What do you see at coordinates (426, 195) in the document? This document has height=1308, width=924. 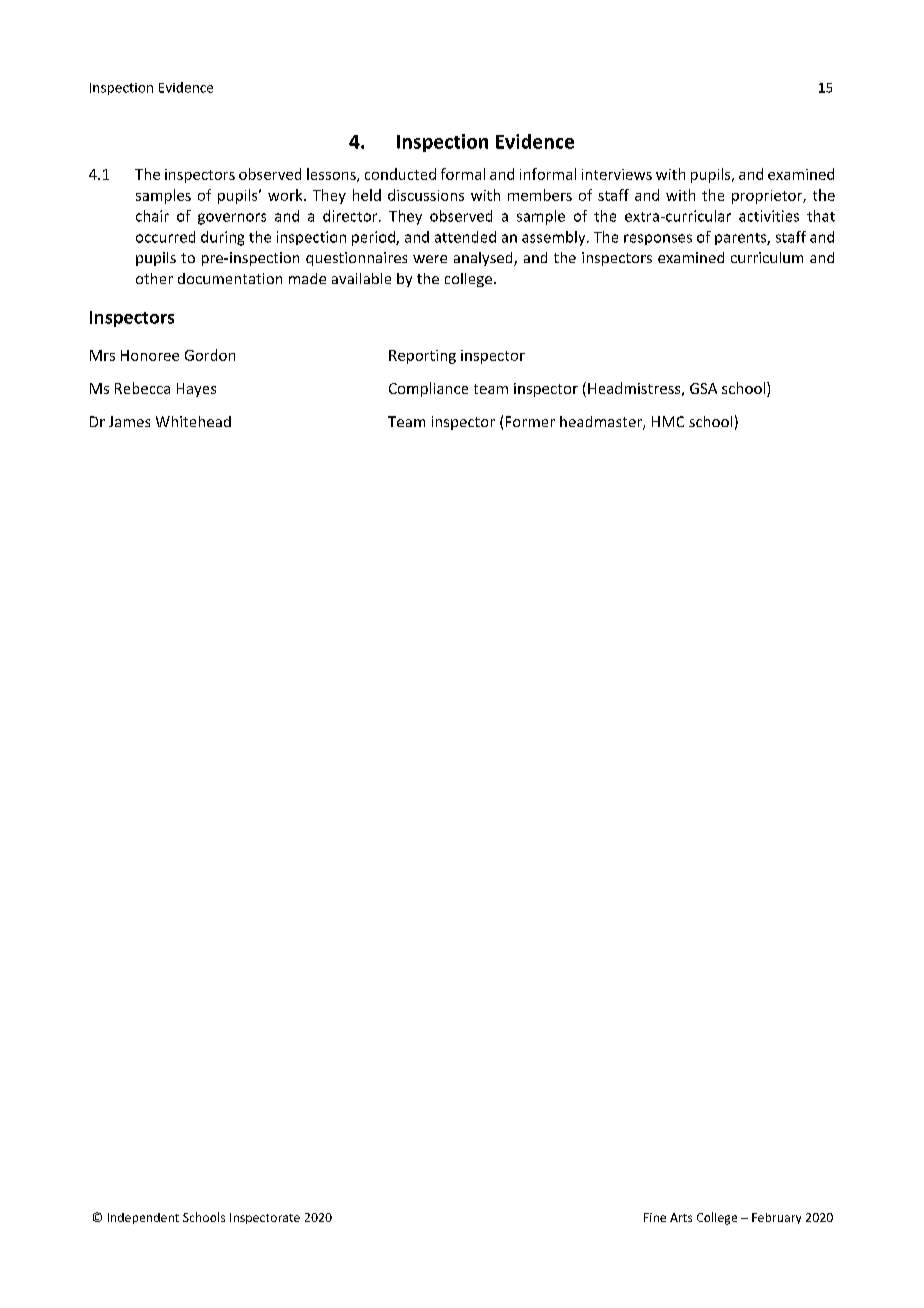 I see `discussions` at bounding box center [426, 195].
